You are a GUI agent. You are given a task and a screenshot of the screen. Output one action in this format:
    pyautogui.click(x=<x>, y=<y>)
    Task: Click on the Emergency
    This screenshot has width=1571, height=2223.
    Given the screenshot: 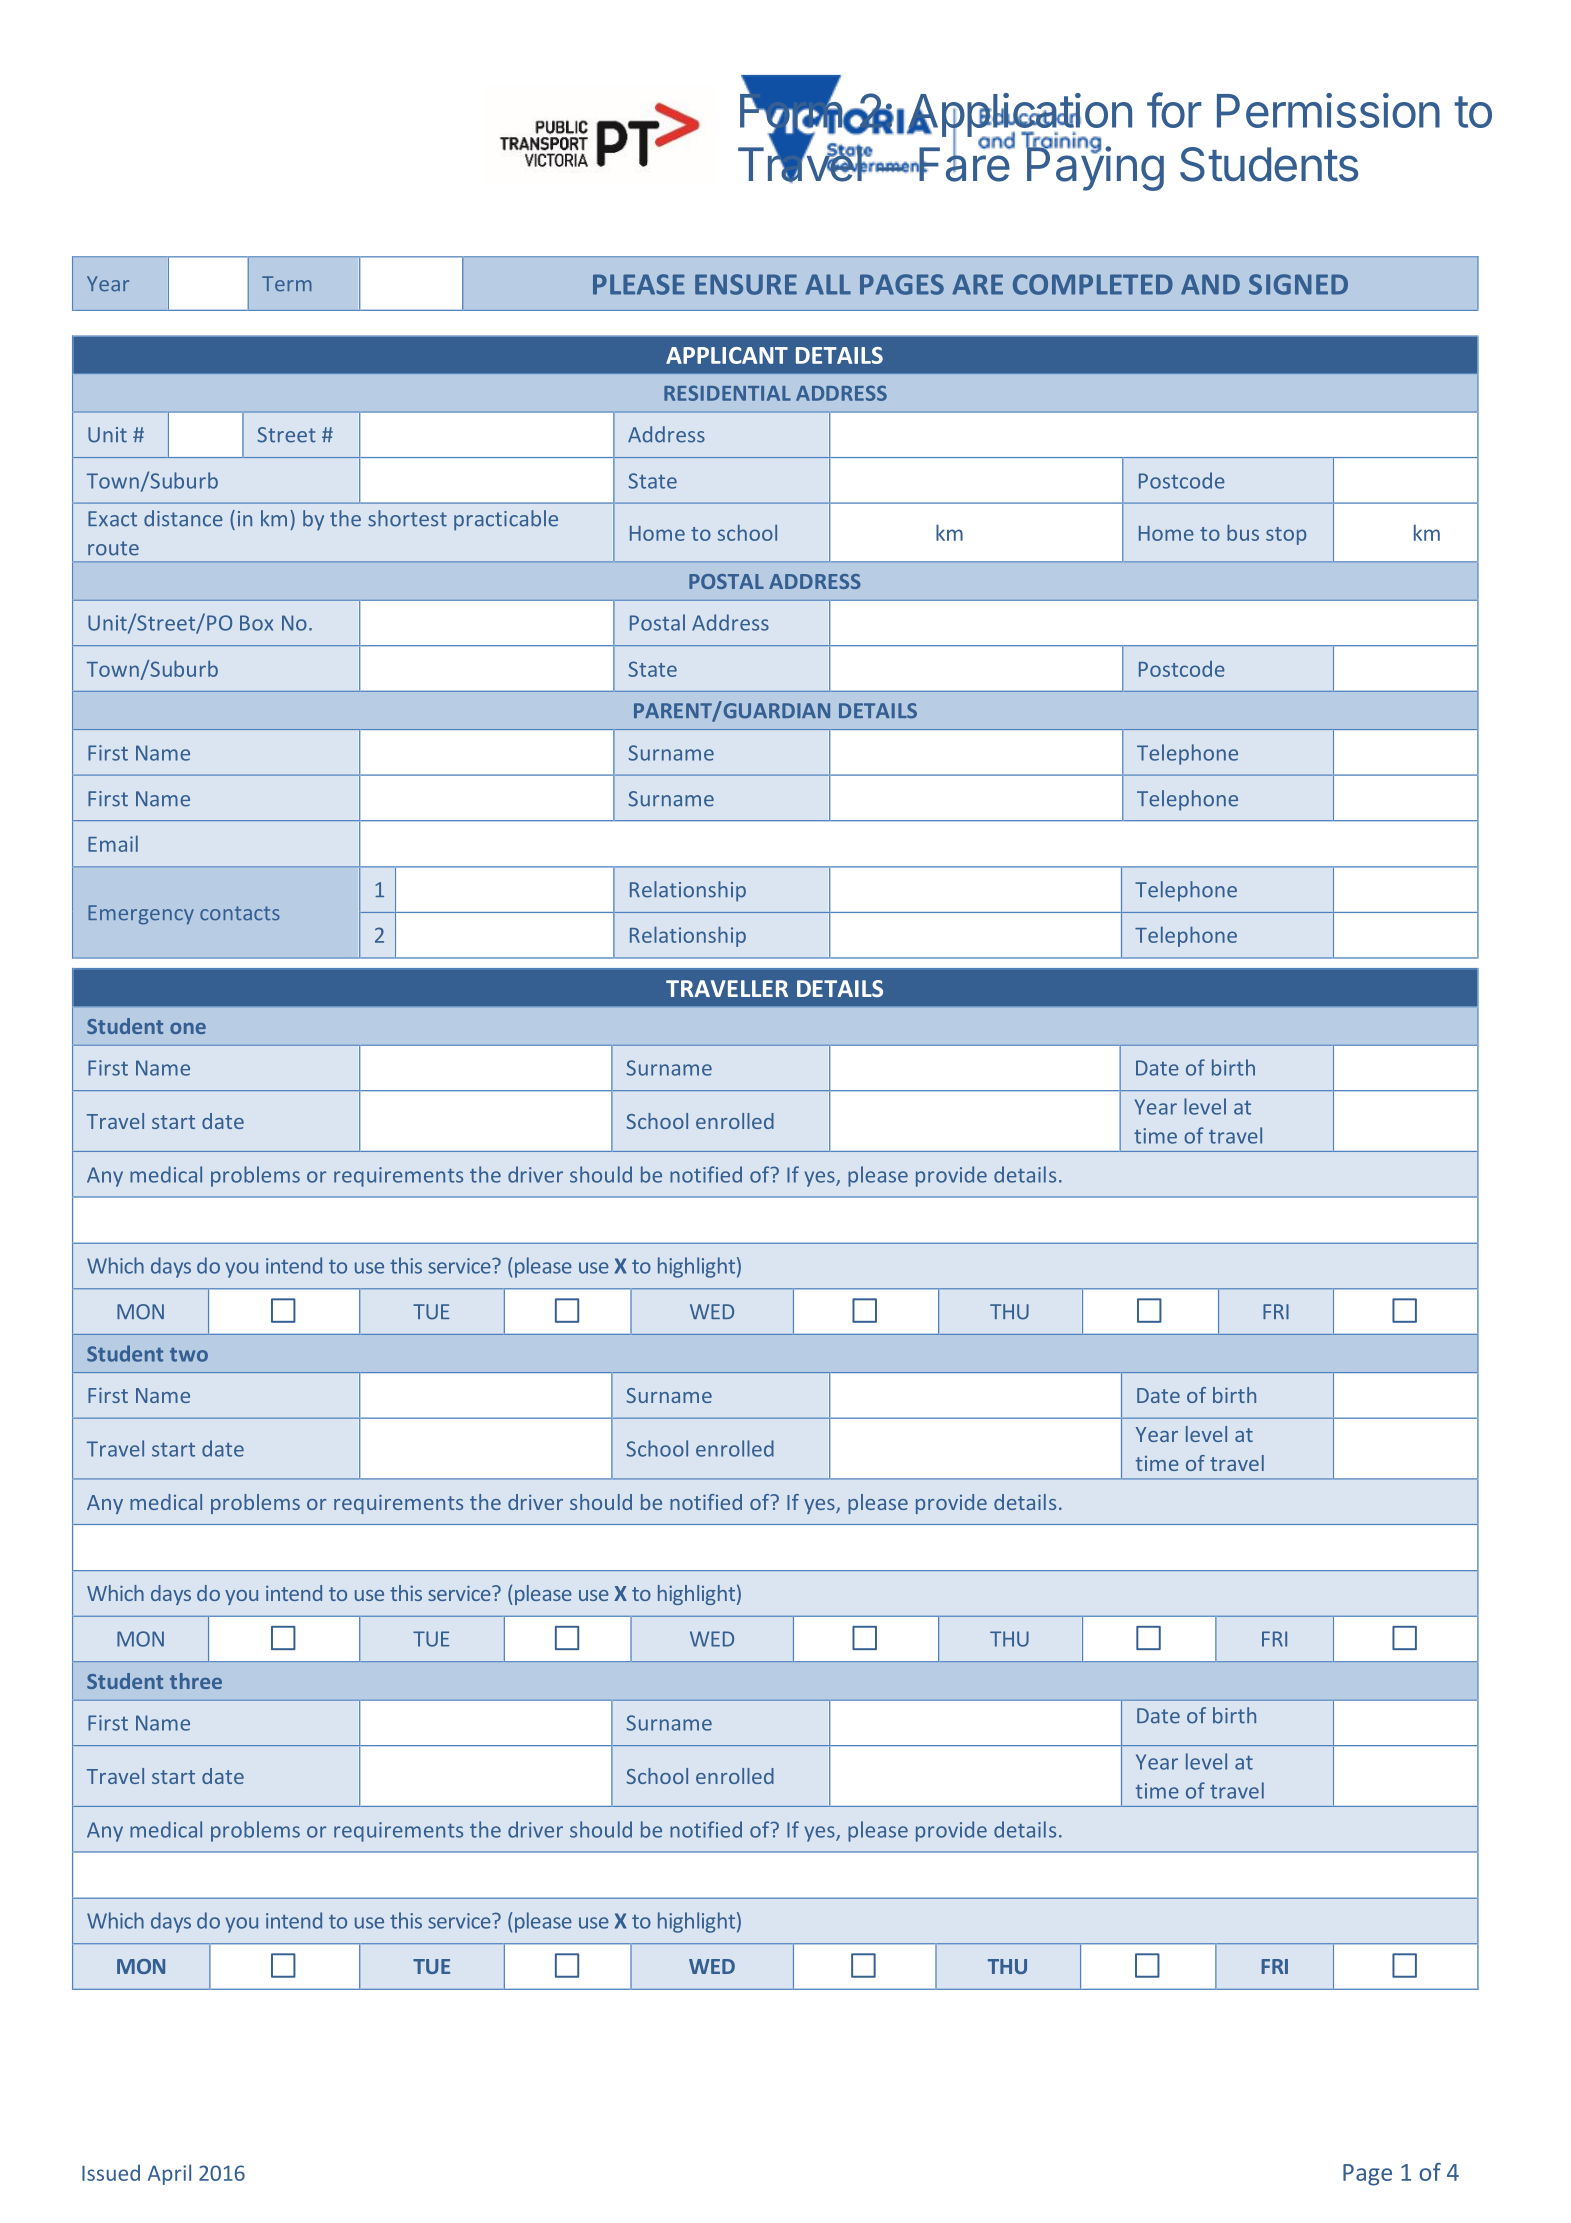 What is the action you would take?
    pyautogui.click(x=141, y=915)
